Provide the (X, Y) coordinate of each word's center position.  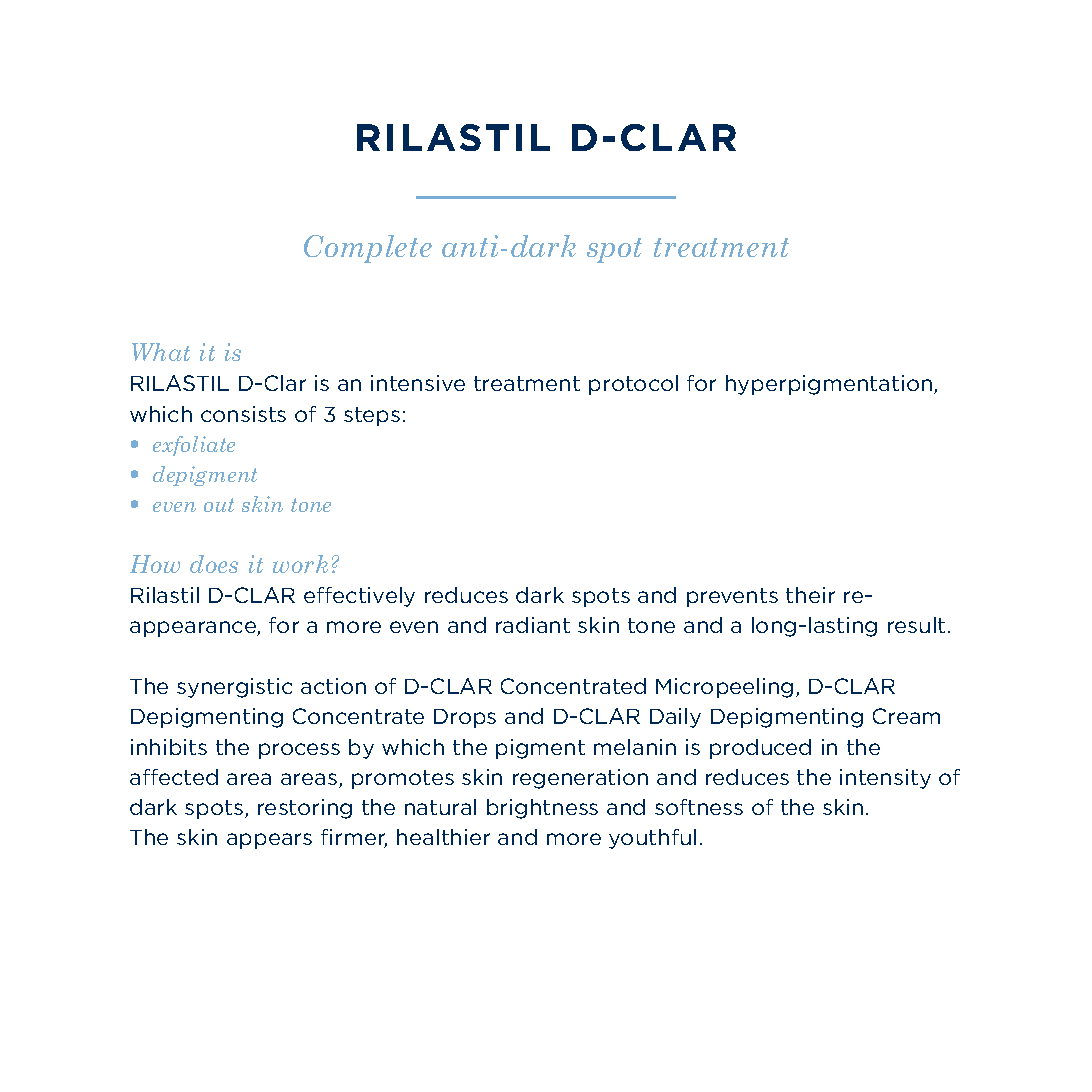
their (810, 595)
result (916, 625)
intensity (885, 779)
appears (269, 841)
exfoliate (194, 446)
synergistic (234, 688)
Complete (368, 249)
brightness (542, 809)
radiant (533, 625)
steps (372, 416)
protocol (633, 385)
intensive (418, 383)
